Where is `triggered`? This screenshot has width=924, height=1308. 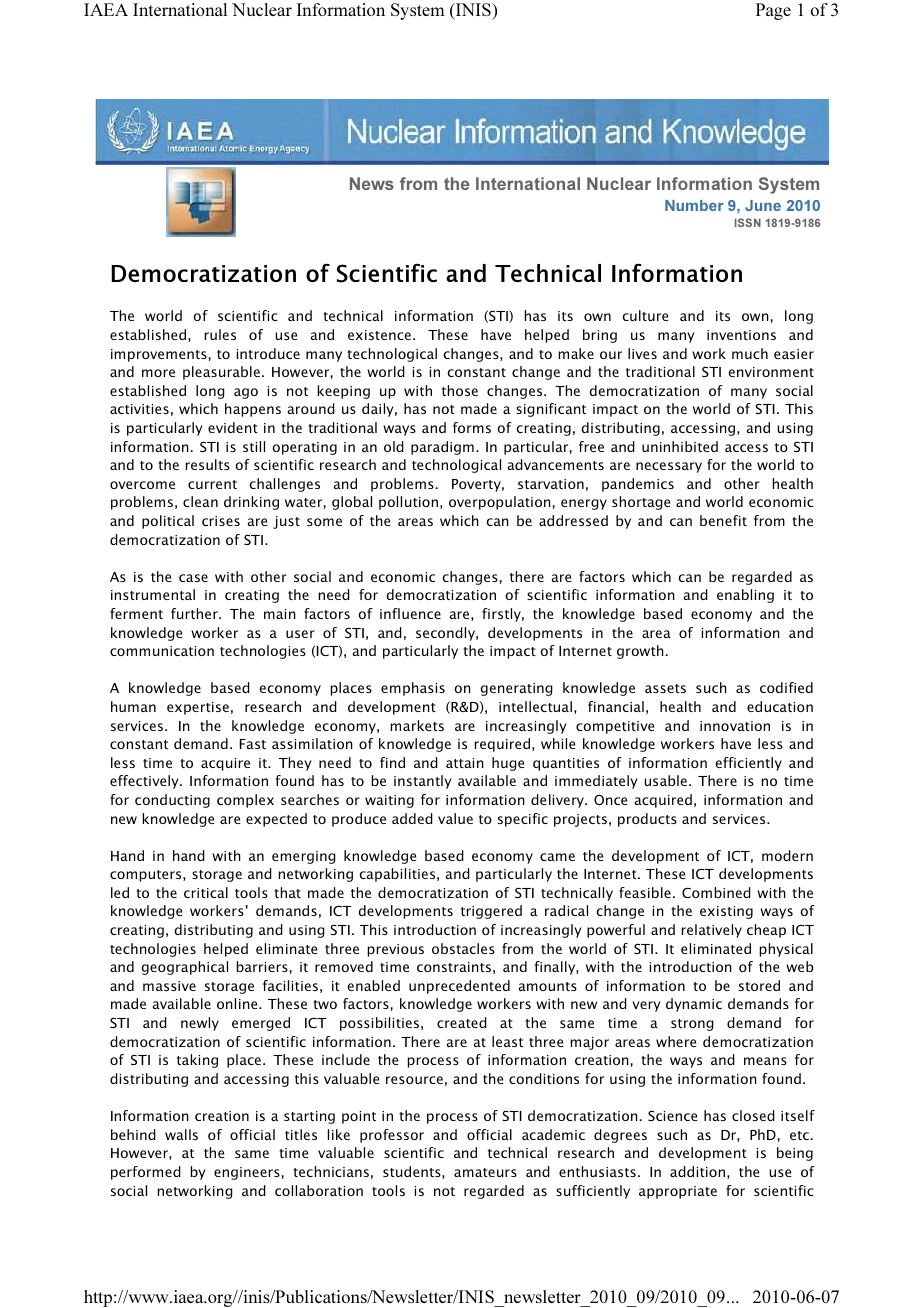
triggered is located at coordinates (491, 912).
